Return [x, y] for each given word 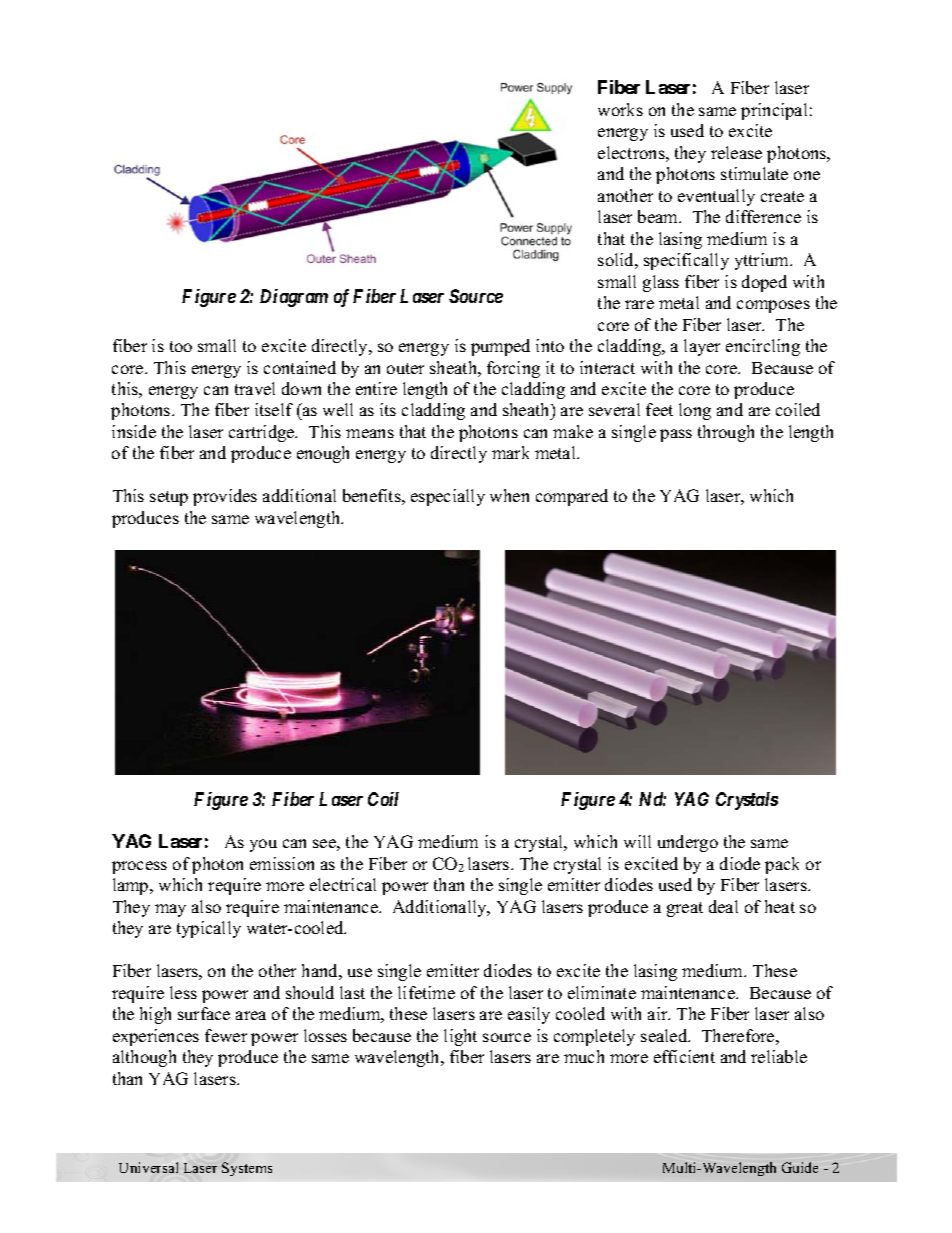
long [695, 411]
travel [255, 388]
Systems [247, 1169]
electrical [343, 884]
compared [572, 497]
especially [448, 497]
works [620, 109]
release [736, 152]
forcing [513, 369]
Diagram [294, 298]
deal [723, 906]
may [170, 910]
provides [225, 497]
